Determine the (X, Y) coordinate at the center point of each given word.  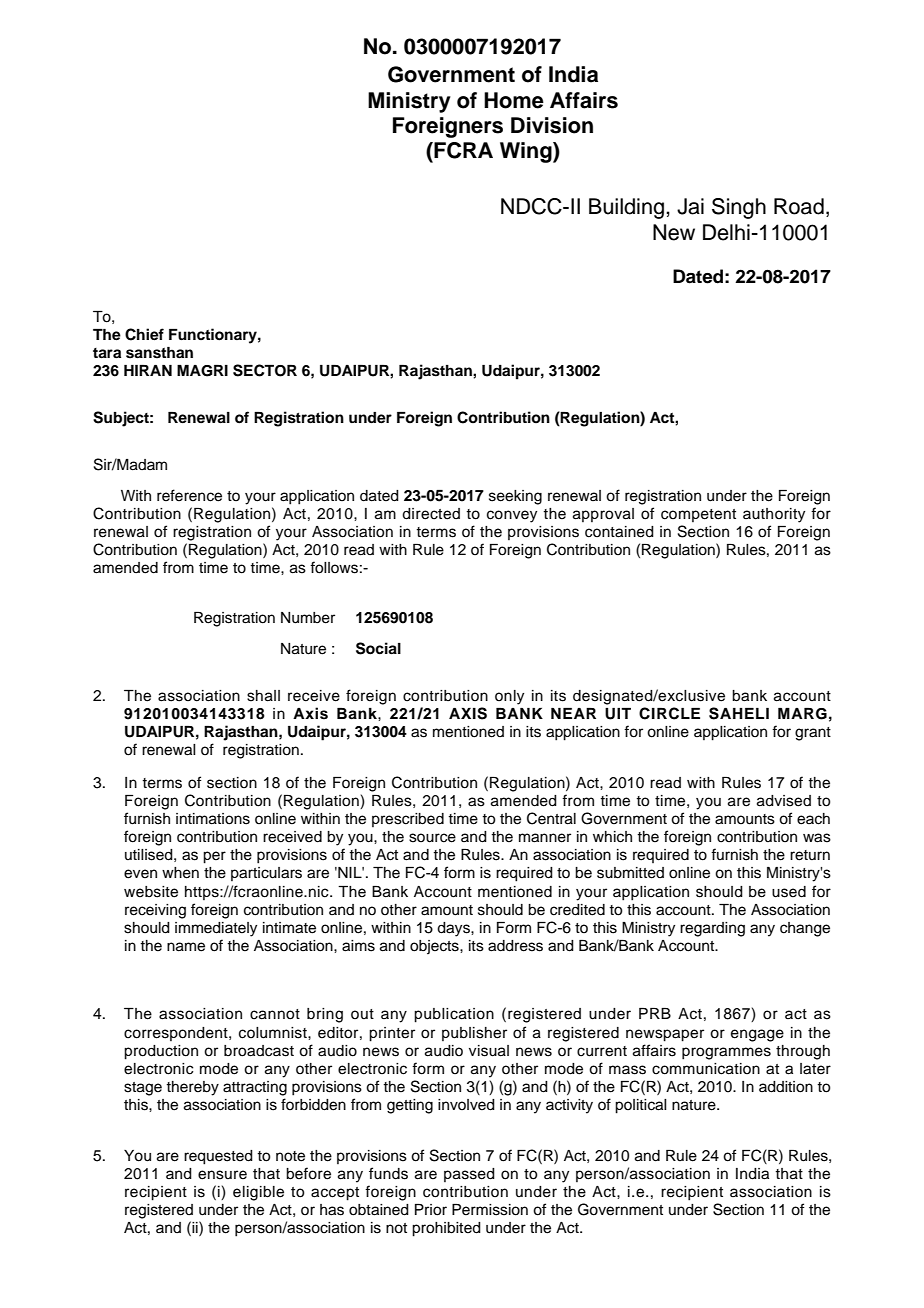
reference (189, 495)
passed (469, 1175)
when (180, 873)
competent (698, 515)
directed (431, 514)
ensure (222, 1175)
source (432, 838)
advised (784, 801)
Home (514, 100)
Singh (739, 208)
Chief (144, 334)
